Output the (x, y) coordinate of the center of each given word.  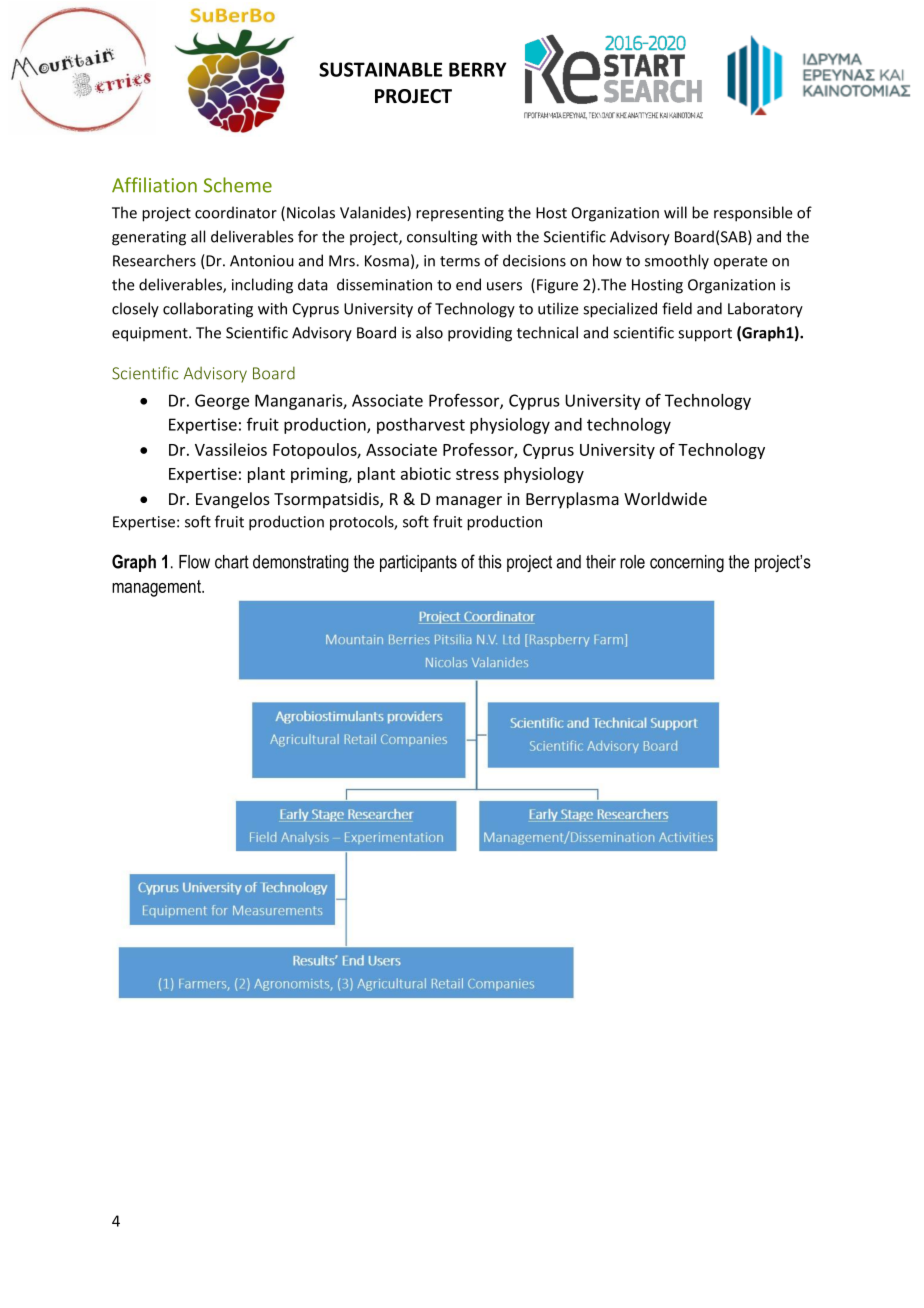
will (675, 212)
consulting (442, 238)
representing (460, 214)
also (429, 332)
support (705, 335)
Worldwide (665, 498)
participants (418, 563)
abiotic (426, 473)
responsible (753, 214)
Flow (194, 562)
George (222, 402)
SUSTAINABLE (380, 69)
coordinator (236, 212)
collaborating (208, 310)
